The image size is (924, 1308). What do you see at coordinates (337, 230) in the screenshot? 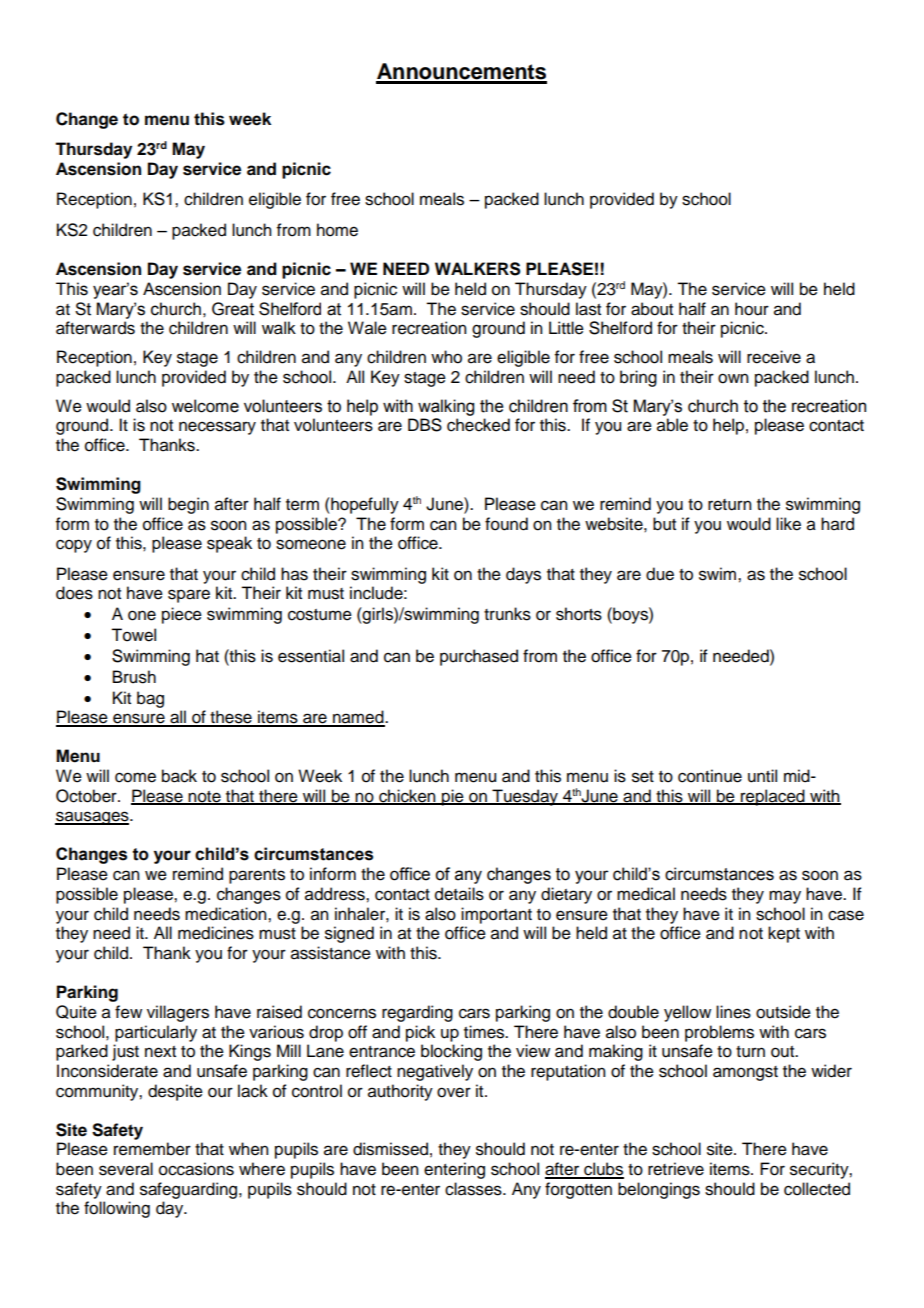
I see `home` at bounding box center [337, 230].
